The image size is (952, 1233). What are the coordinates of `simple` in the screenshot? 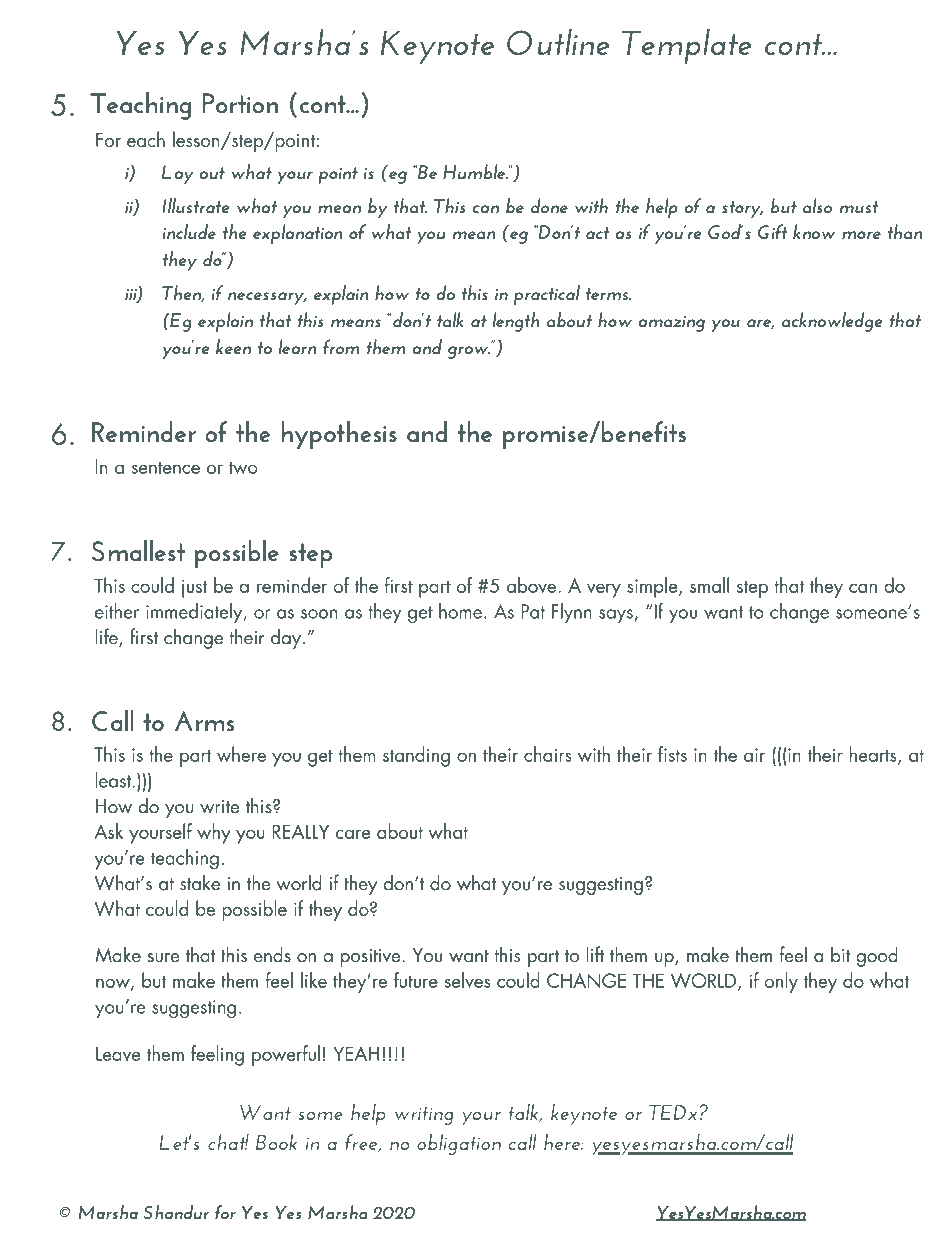 It's located at (653, 587).
